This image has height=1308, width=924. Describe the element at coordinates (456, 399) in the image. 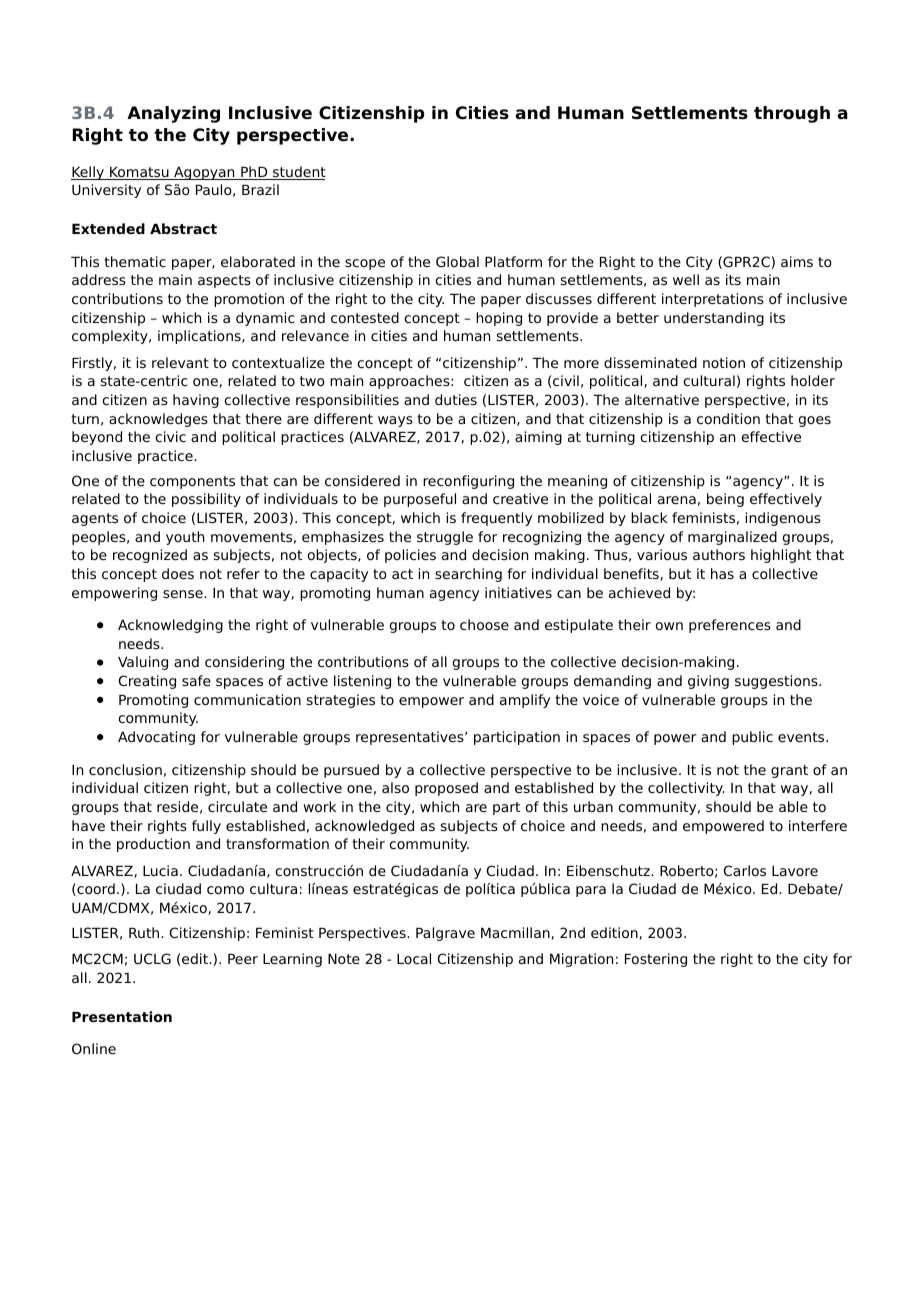

I see `duties` at that location.
